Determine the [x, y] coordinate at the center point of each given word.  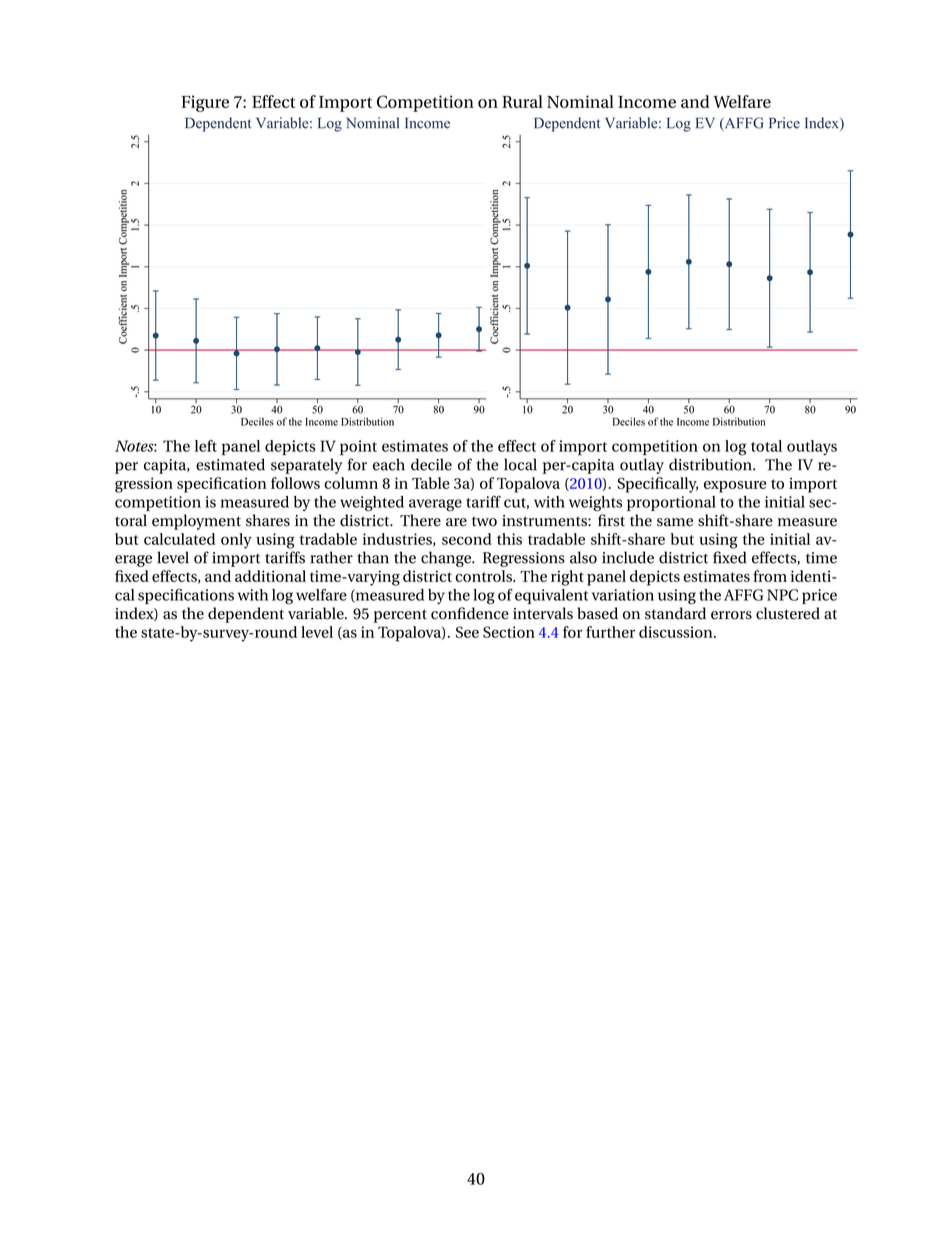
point [358, 447]
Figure [205, 103]
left [206, 446]
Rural [522, 101]
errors [731, 615]
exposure [735, 487]
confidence [470, 613]
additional [270, 576]
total [766, 446]
